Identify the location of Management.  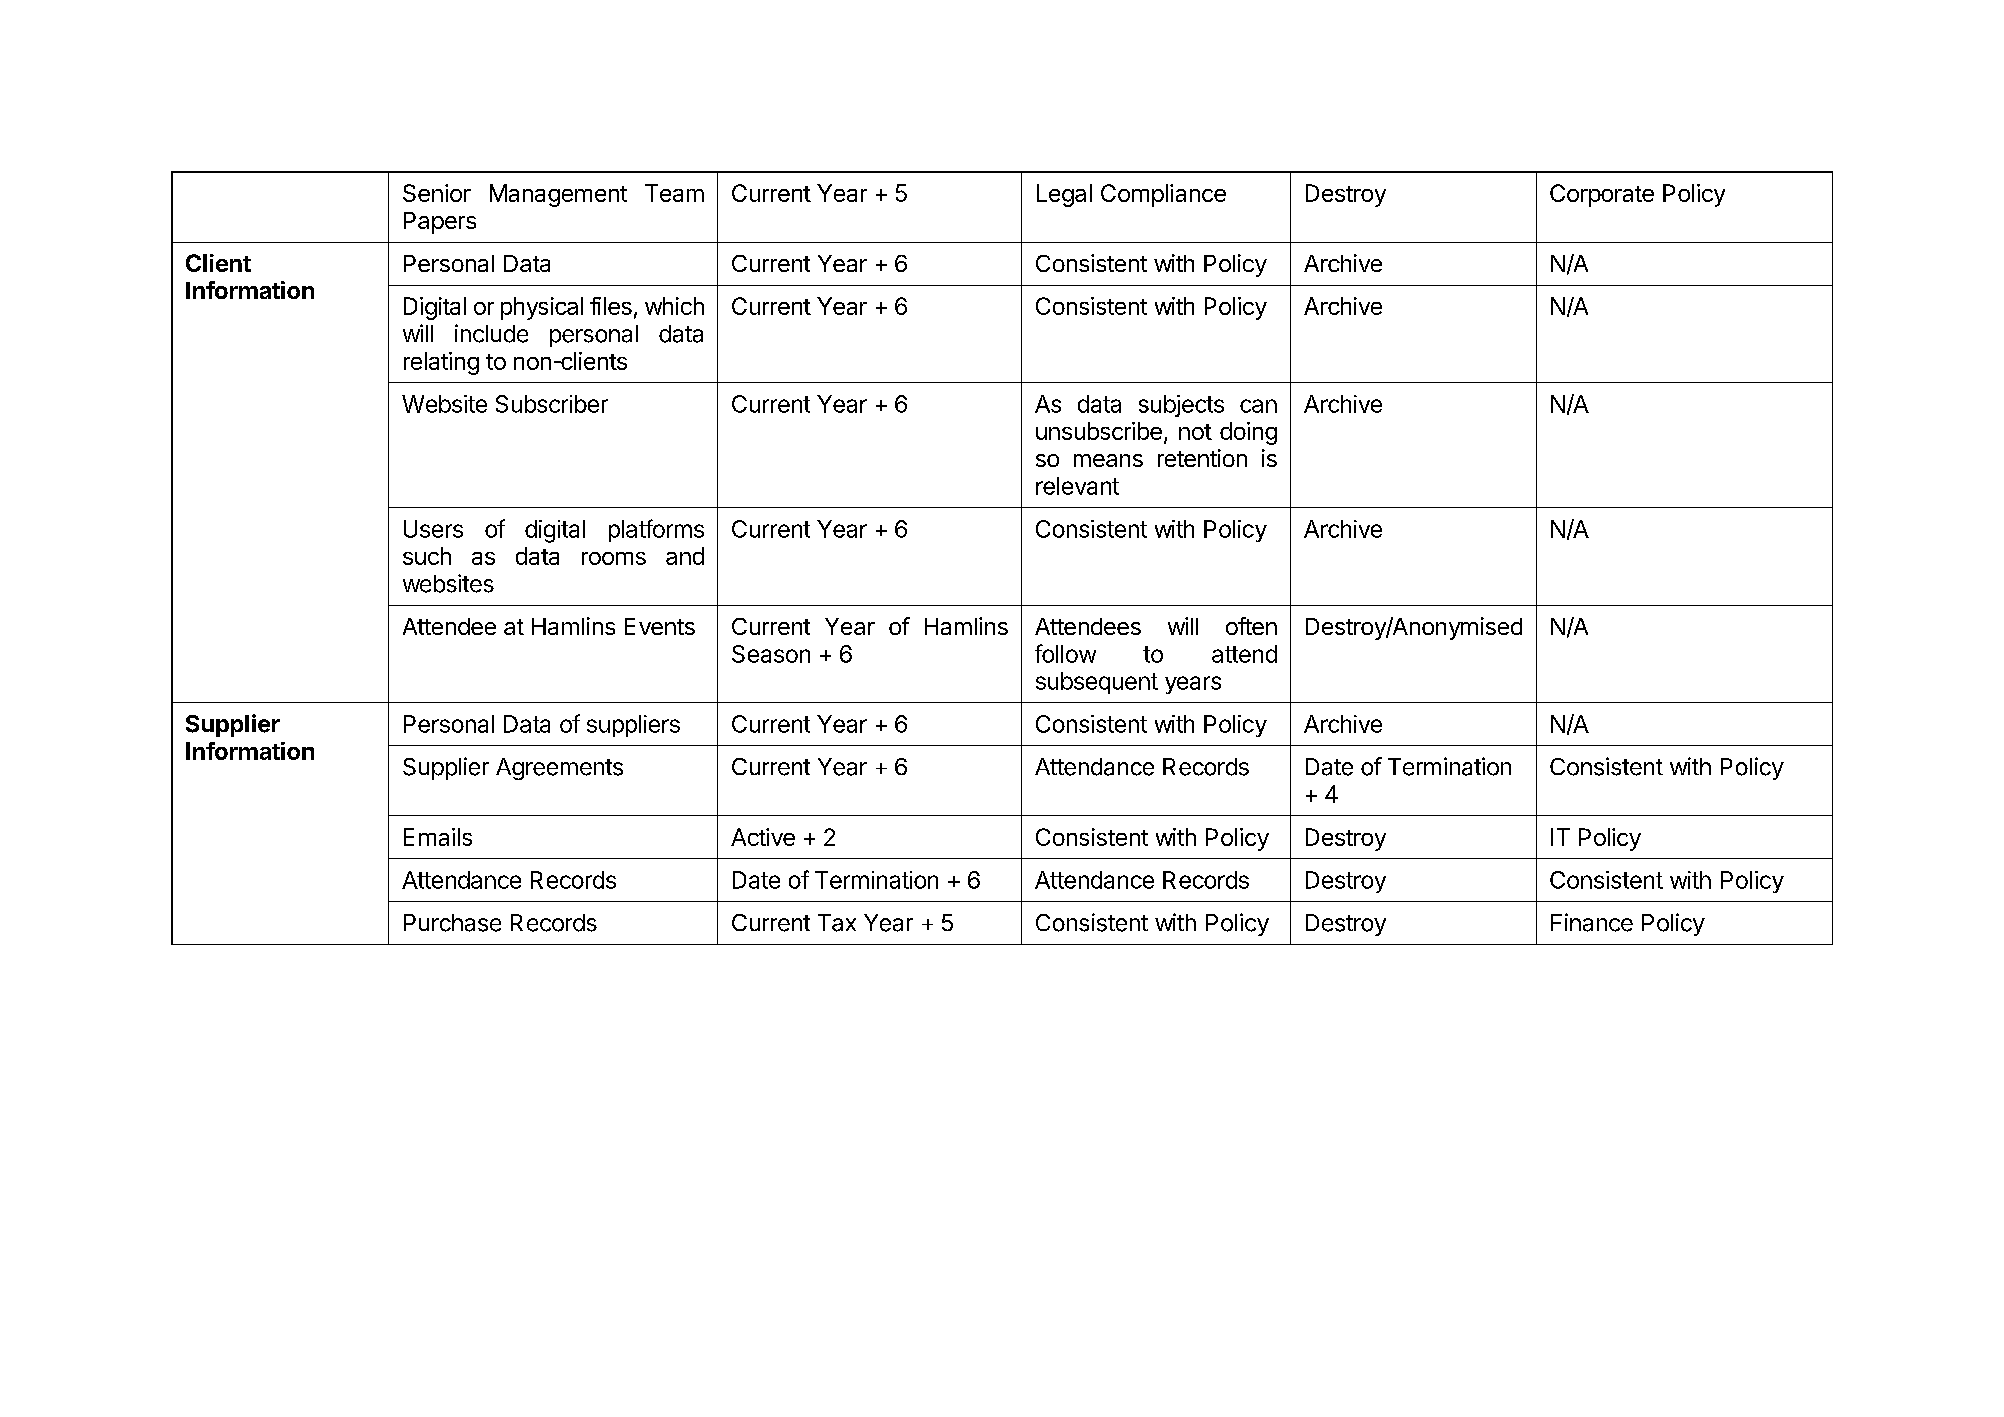
(558, 195).
